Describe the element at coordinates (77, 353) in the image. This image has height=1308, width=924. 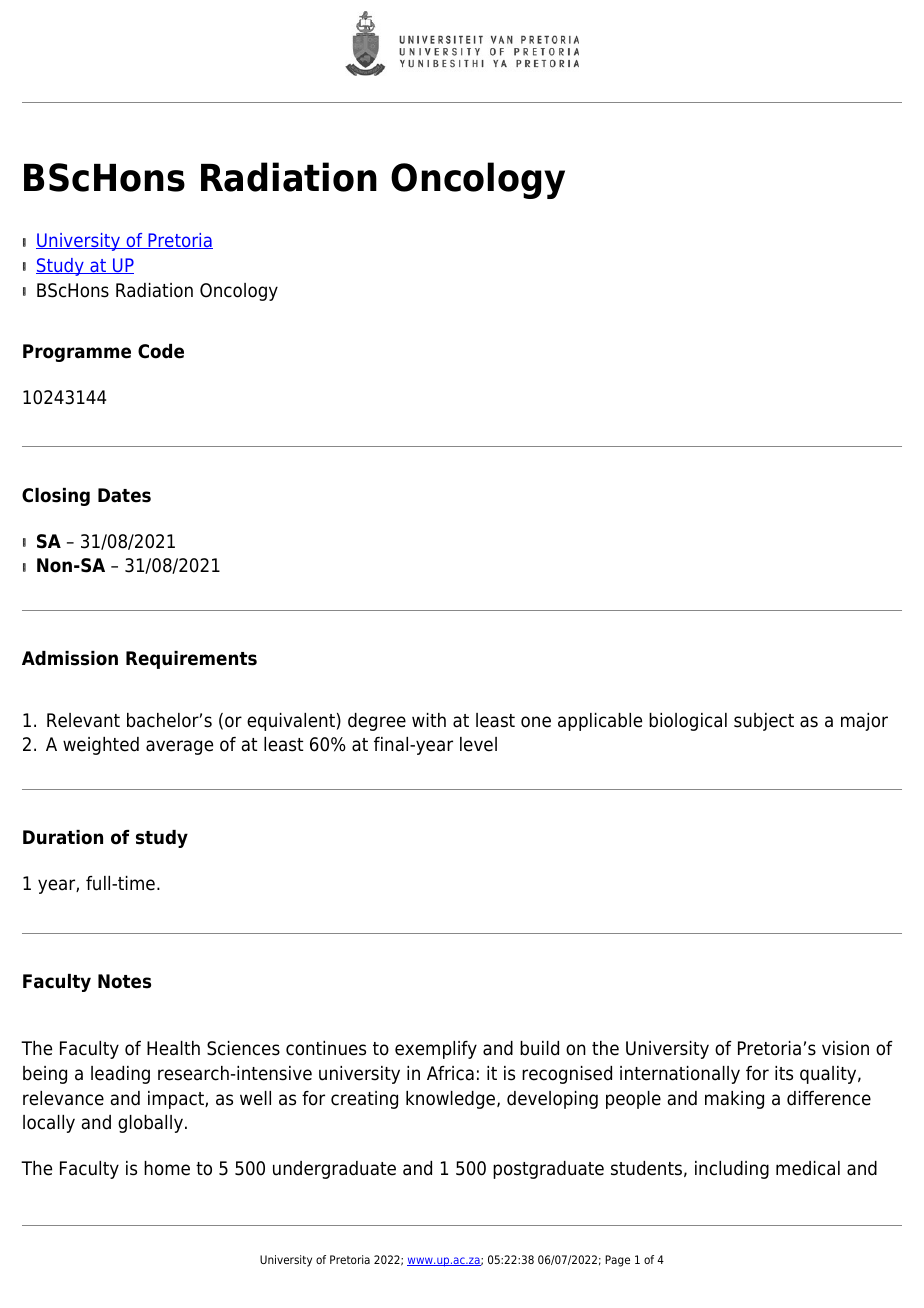
I see `Programme` at that location.
